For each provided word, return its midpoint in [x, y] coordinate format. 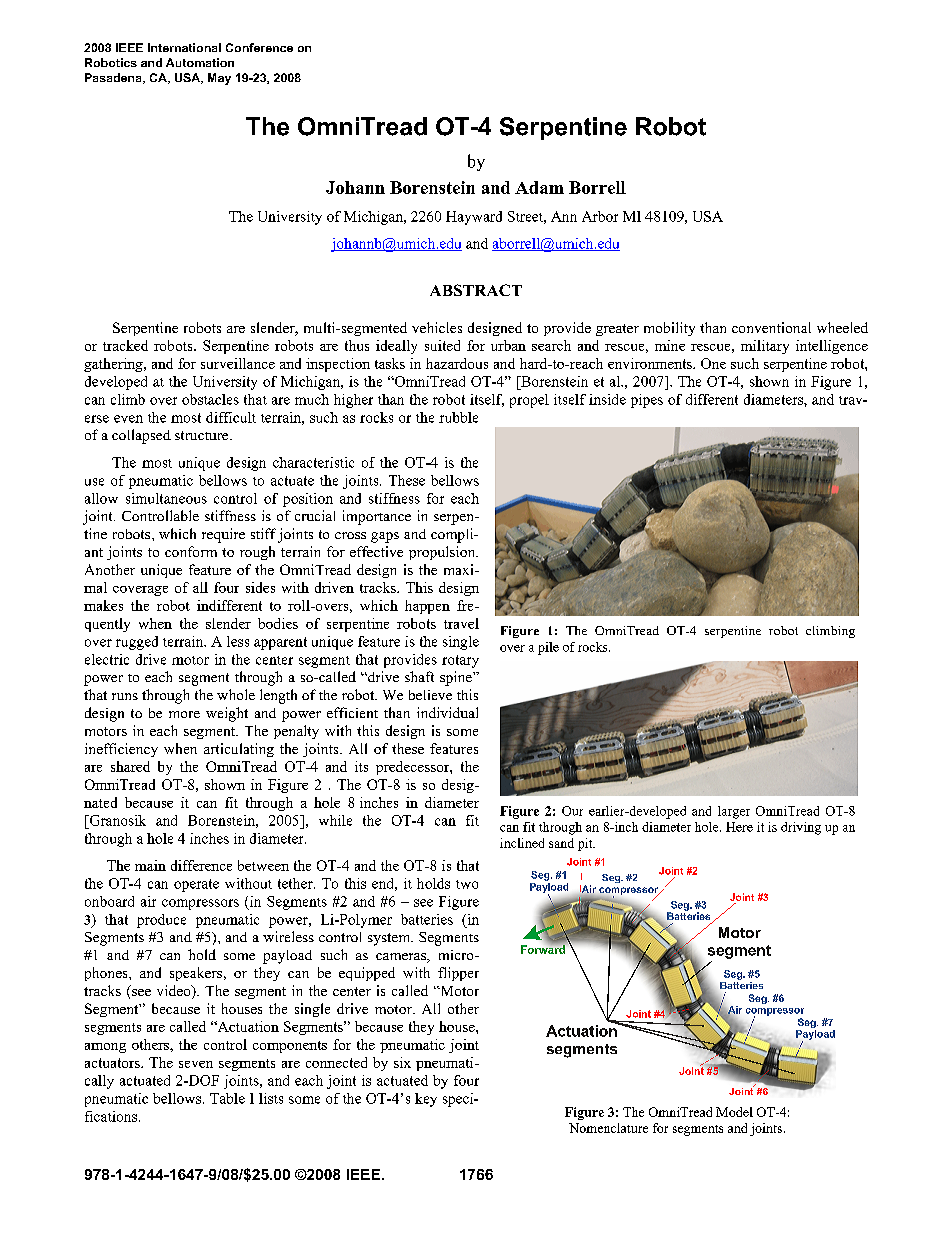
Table [227, 1098]
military [765, 347]
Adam [539, 187]
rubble [458, 417]
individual [447, 712]
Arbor [600, 216]
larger [734, 812]
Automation [200, 62]
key [426, 1100]
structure [203, 435]
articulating [239, 750]
